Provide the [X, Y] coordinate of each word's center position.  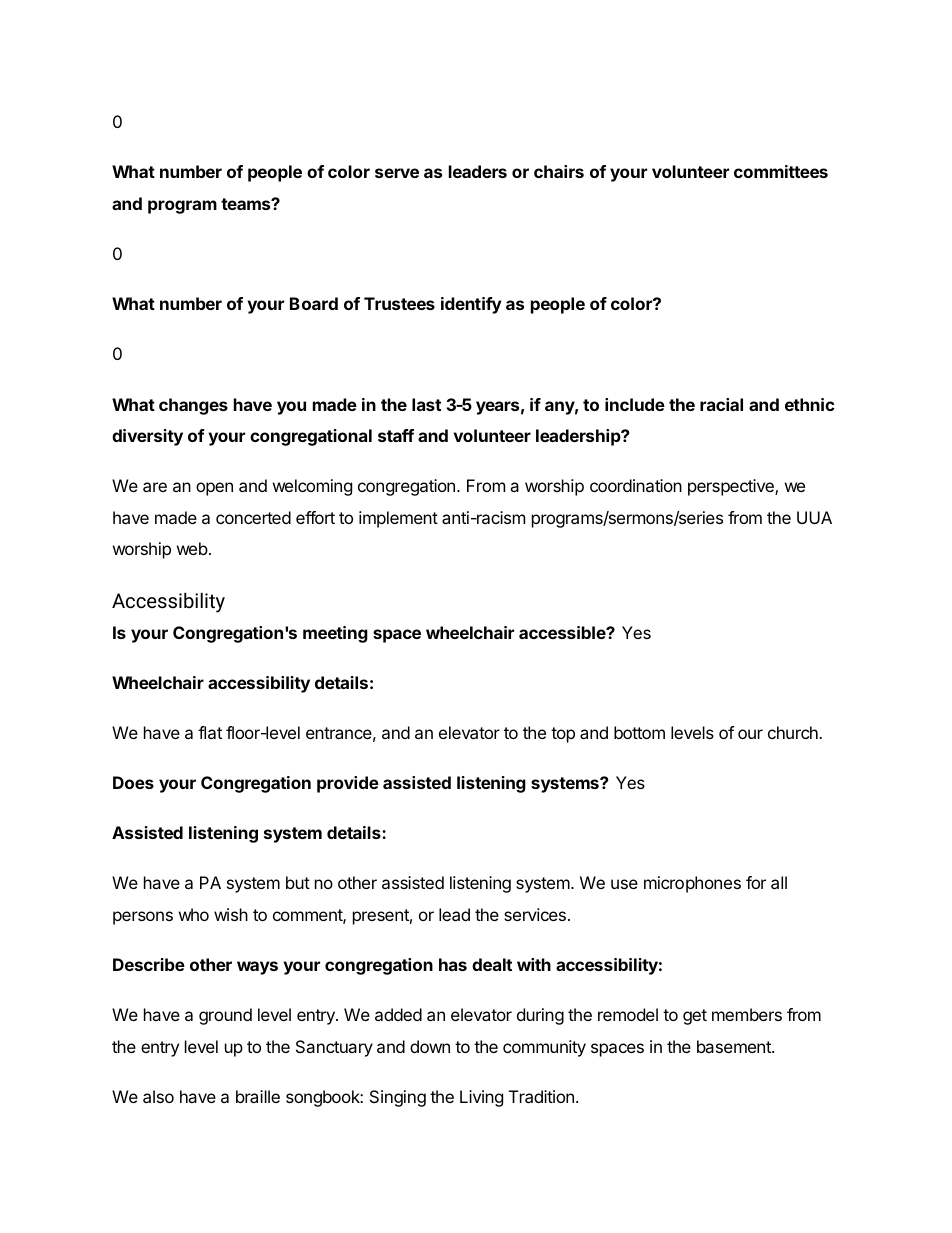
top [563, 735]
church [794, 732]
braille [258, 1096]
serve [397, 173]
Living [481, 1098]
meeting [335, 634]
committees [781, 171]
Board [314, 303]
